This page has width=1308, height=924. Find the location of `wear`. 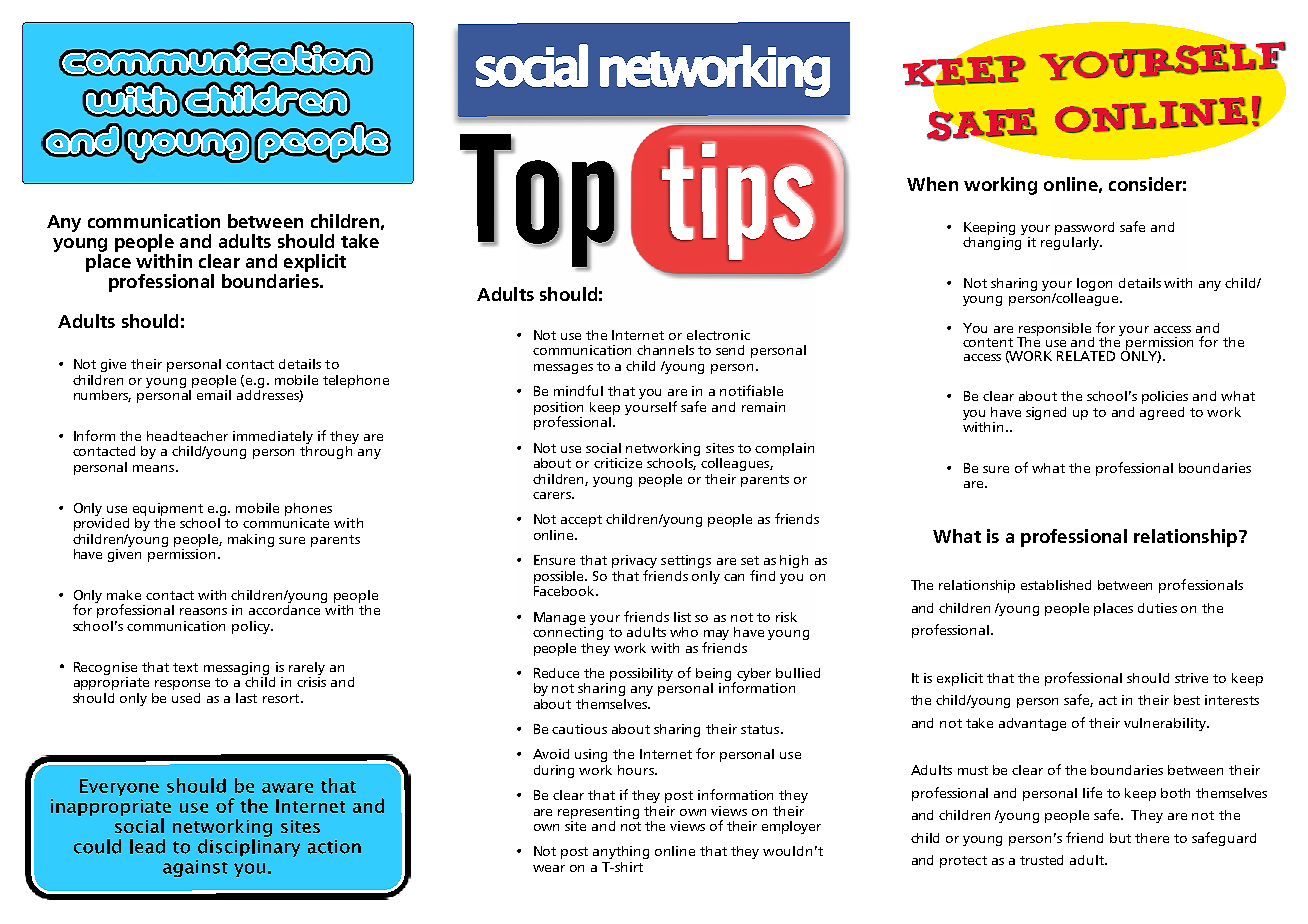

wear is located at coordinates (549, 868).
